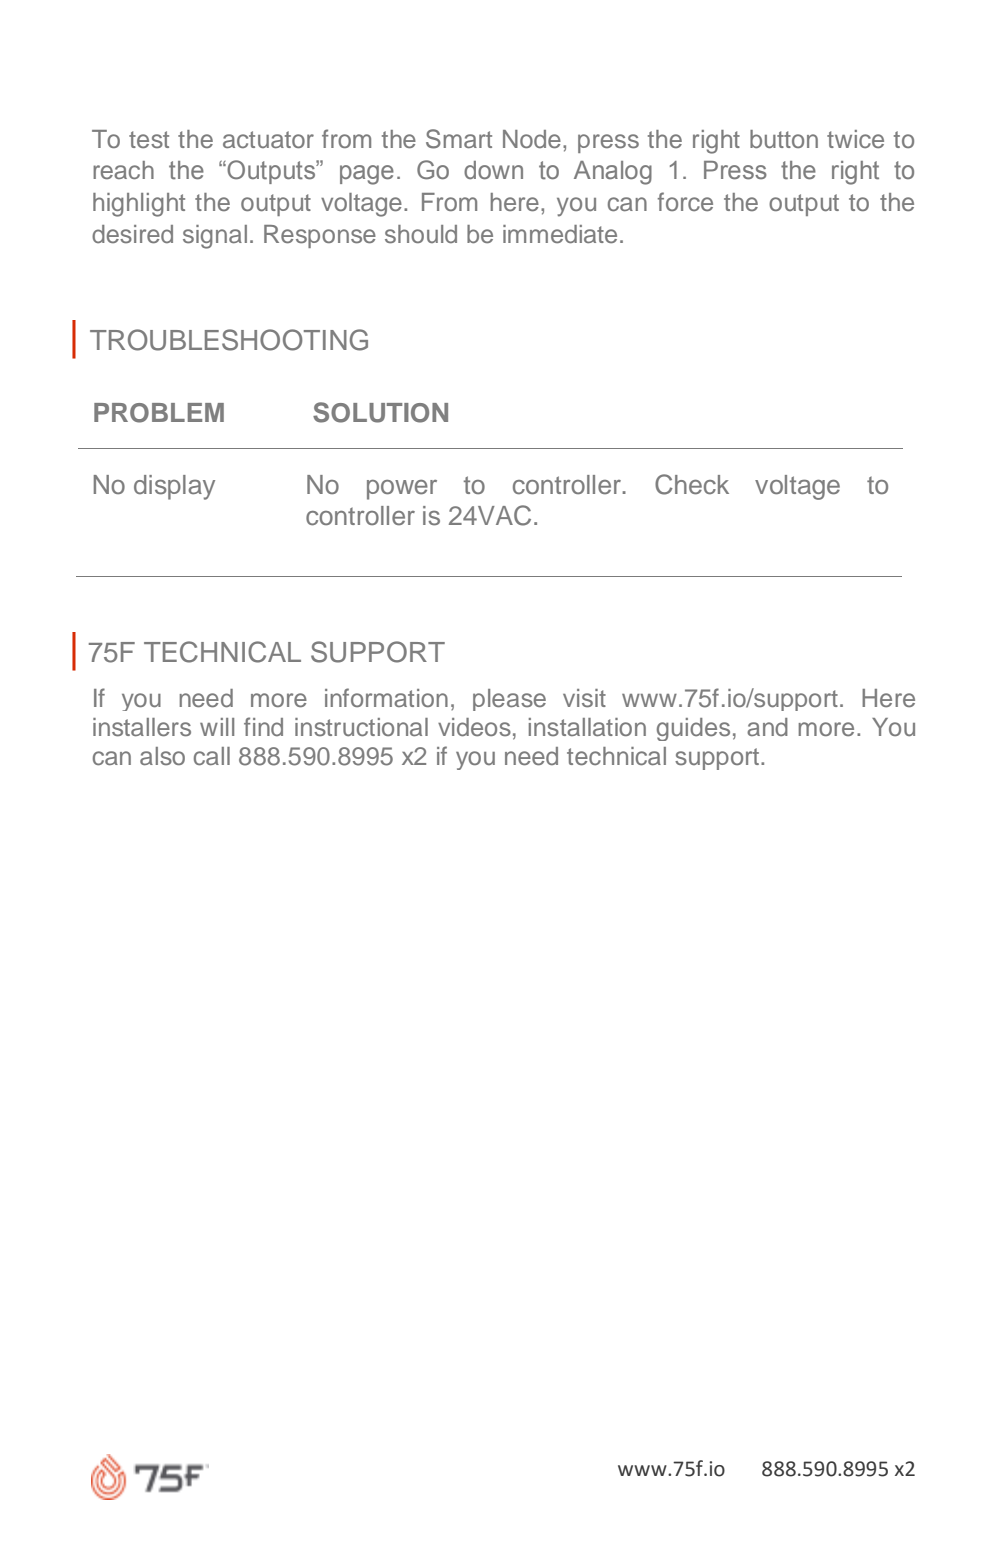 The width and height of the screenshot is (1008, 1558). What do you see at coordinates (174, 487) in the screenshot?
I see `display` at bounding box center [174, 487].
